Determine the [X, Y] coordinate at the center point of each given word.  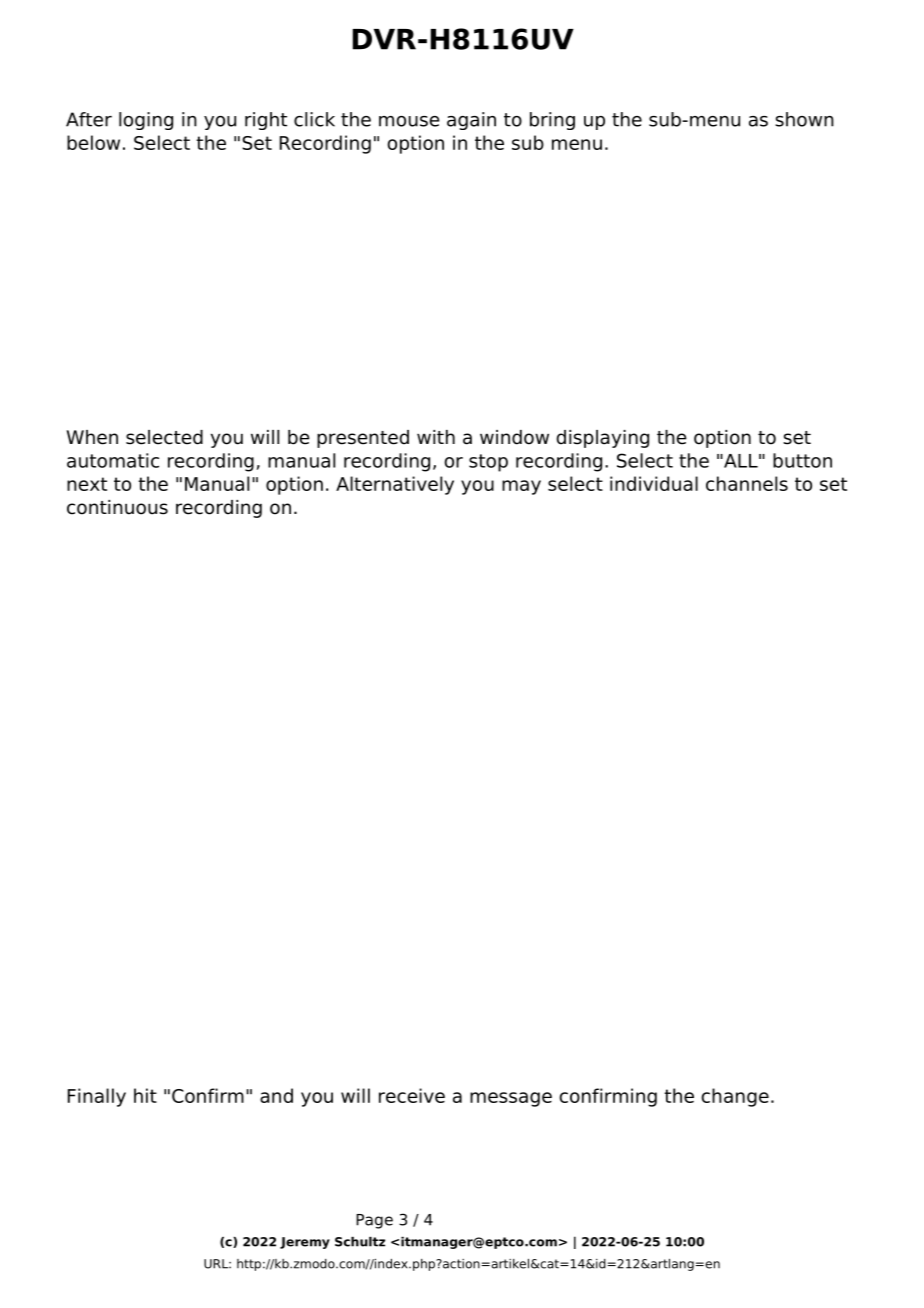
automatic [113, 460]
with [436, 437]
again [471, 121]
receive [412, 1095]
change [735, 1097]
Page [374, 1221]
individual [654, 483]
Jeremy [305, 1243]
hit [145, 1095]
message [511, 1099]
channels [747, 483]
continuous [117, 507]
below [93, 142]
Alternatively [395, 485]
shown [804, 119]
